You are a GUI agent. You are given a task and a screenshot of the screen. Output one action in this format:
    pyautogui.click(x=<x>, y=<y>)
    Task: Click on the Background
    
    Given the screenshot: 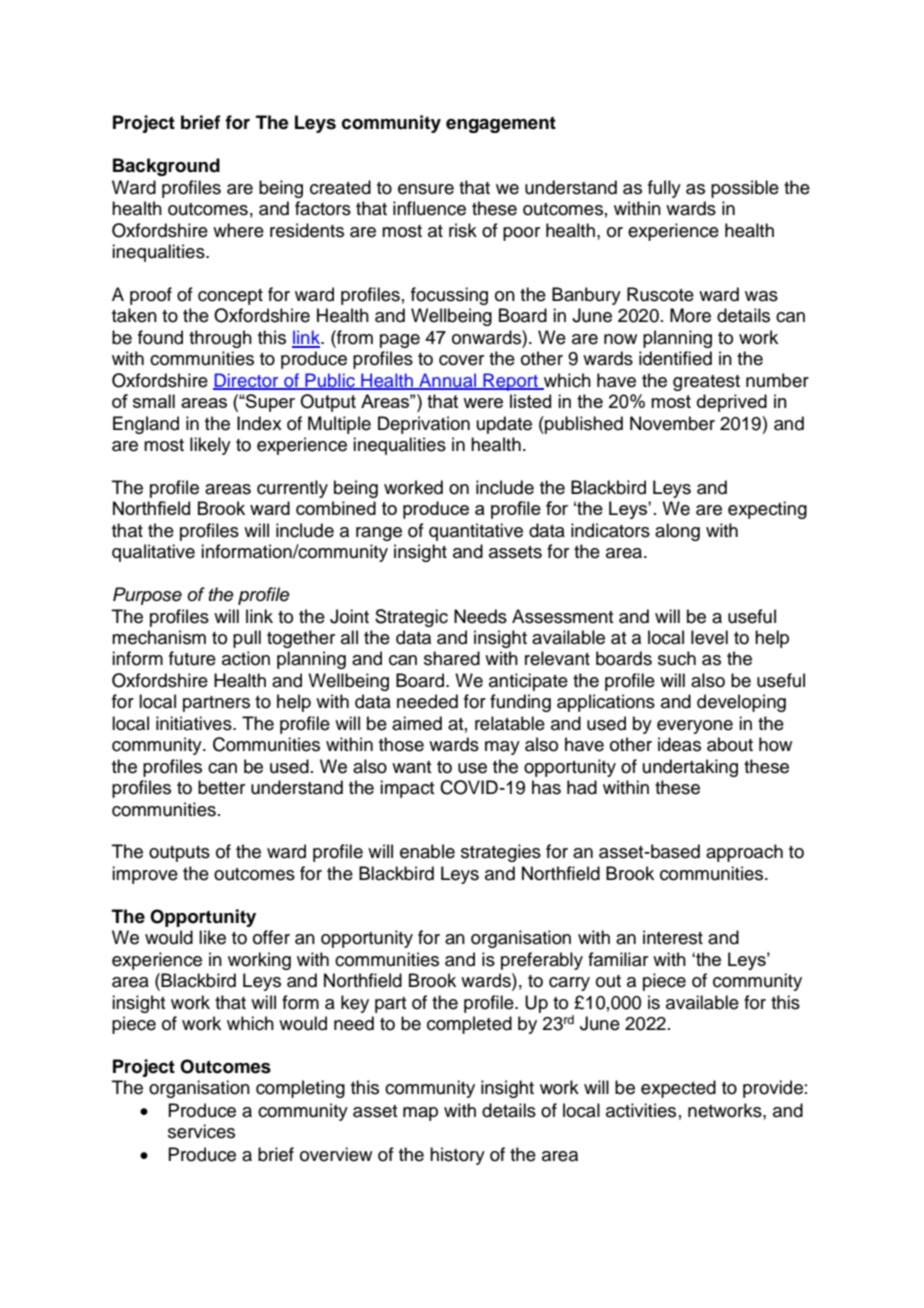 What is the action you would take?
    pyautogui.click(x=166, y=167)
